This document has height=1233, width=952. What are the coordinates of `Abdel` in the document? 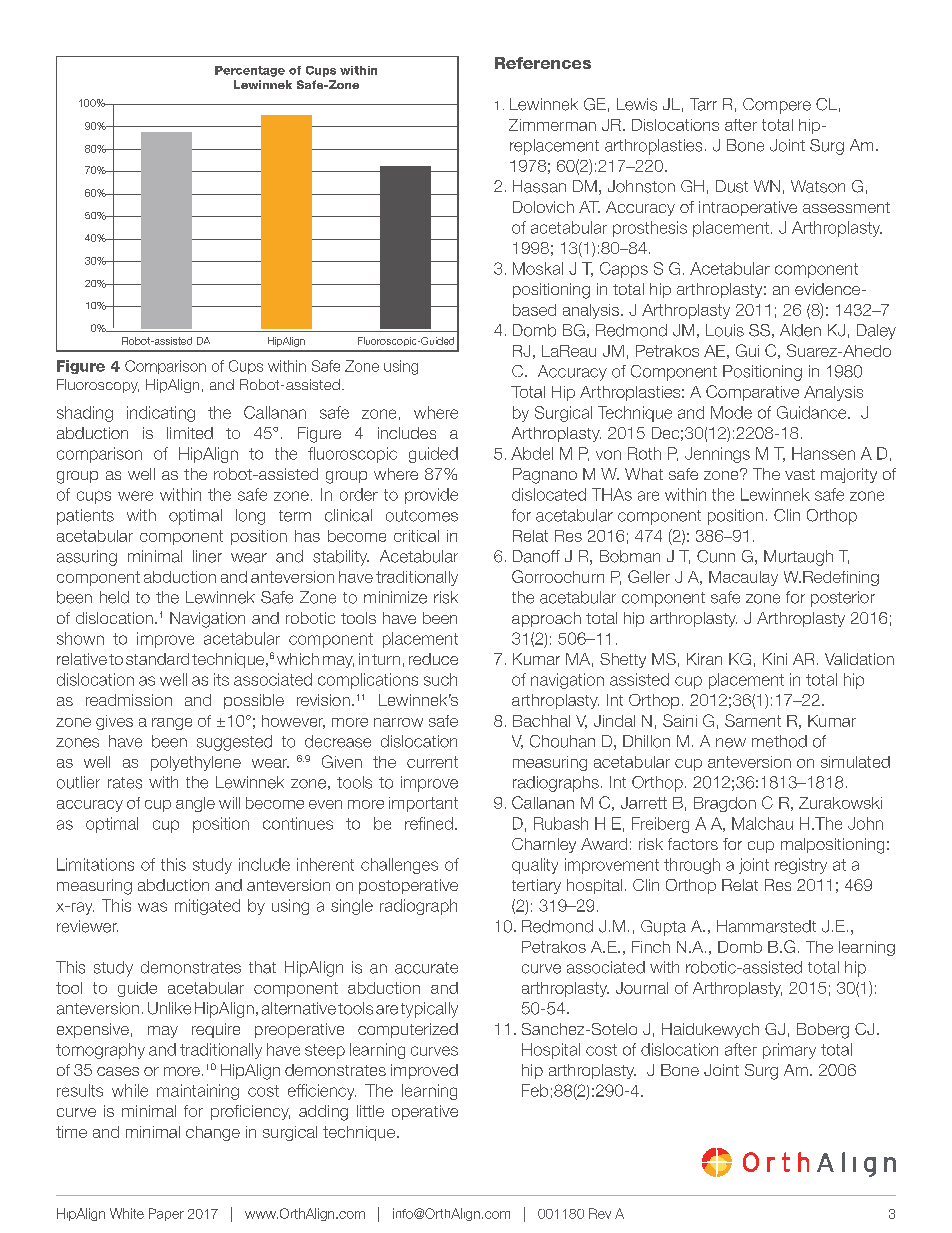 It's located at (532, 453).
